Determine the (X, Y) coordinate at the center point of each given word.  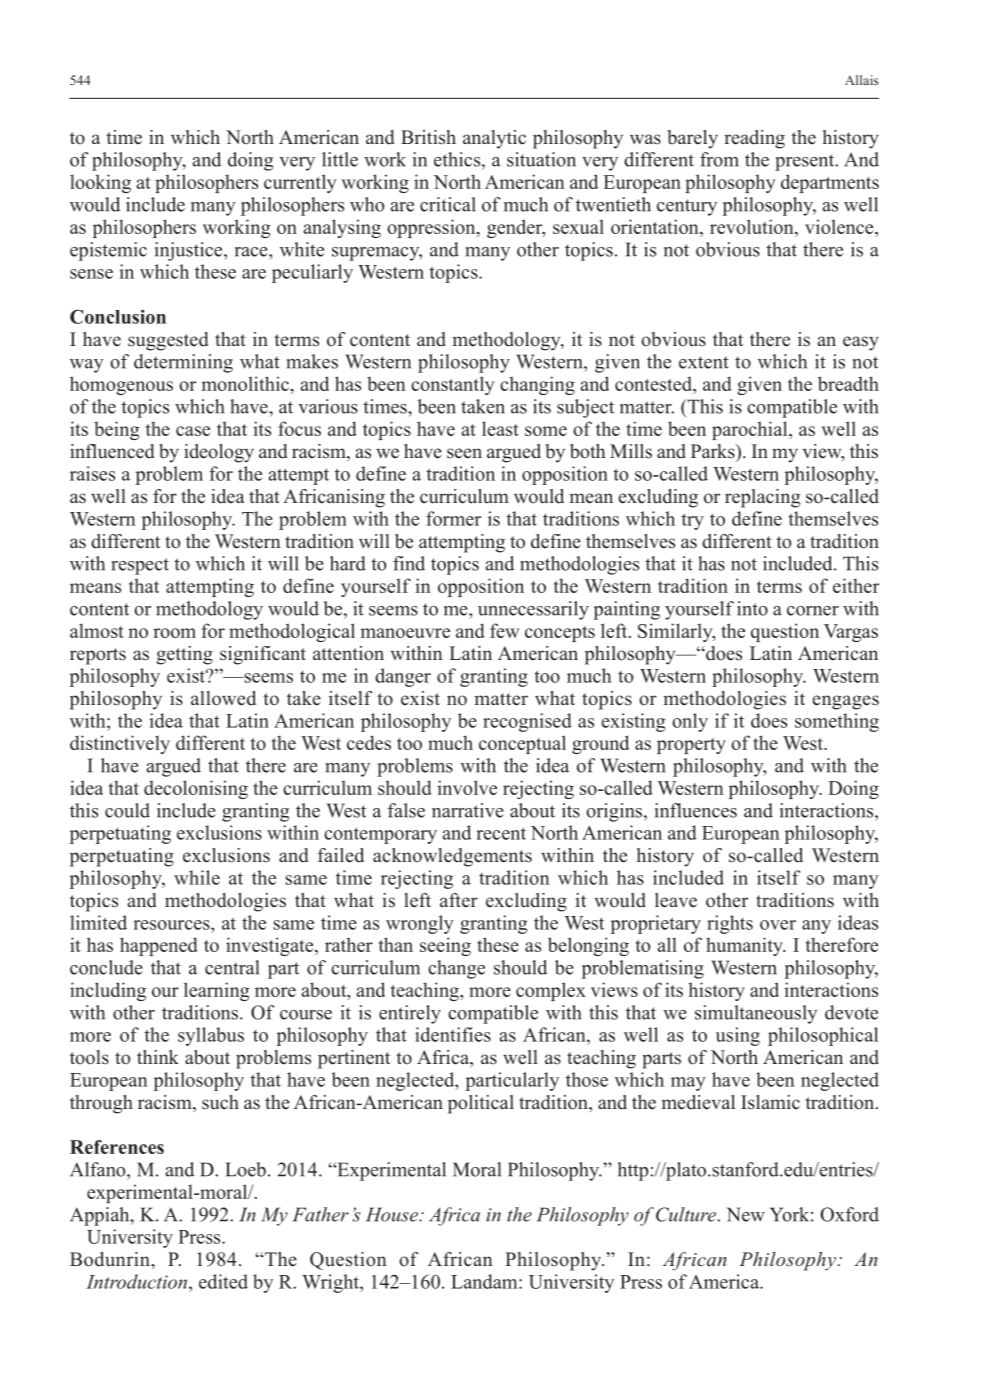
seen (464, 453)
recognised (527, 722)
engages (845, 702)
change (456, 969)
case (193, 431)
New (746, 1214)
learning (217, 991)
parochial (751, 430)
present (806, 162)
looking (100, 183)
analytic (494, 139)
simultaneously (756, 1014)
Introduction (138, 1281)
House (393, 1214)
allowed (223, 698)
